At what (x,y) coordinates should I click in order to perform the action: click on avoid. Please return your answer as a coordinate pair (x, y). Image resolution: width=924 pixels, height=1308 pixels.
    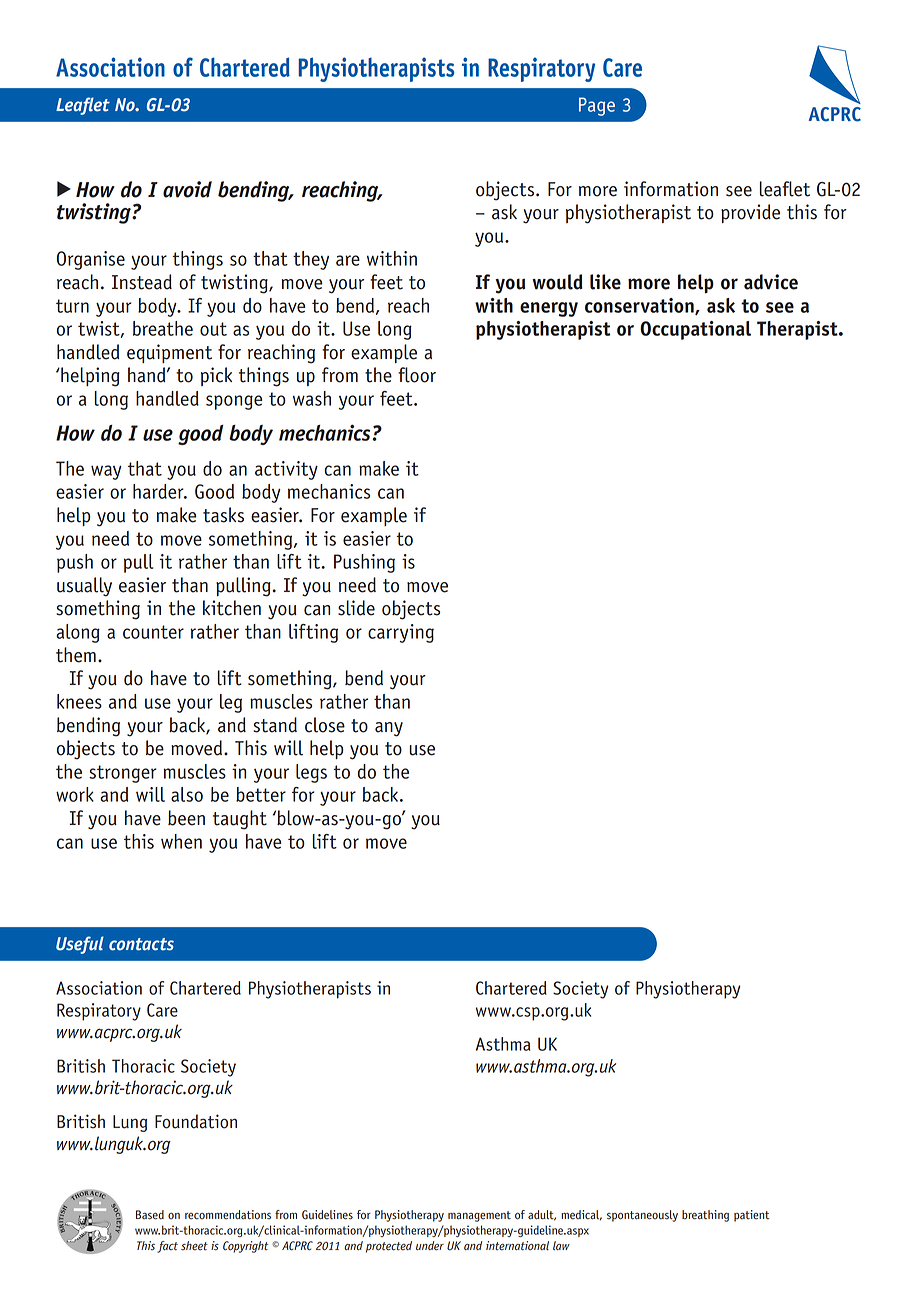
    Looking at the image, I should click on (187, 189).
